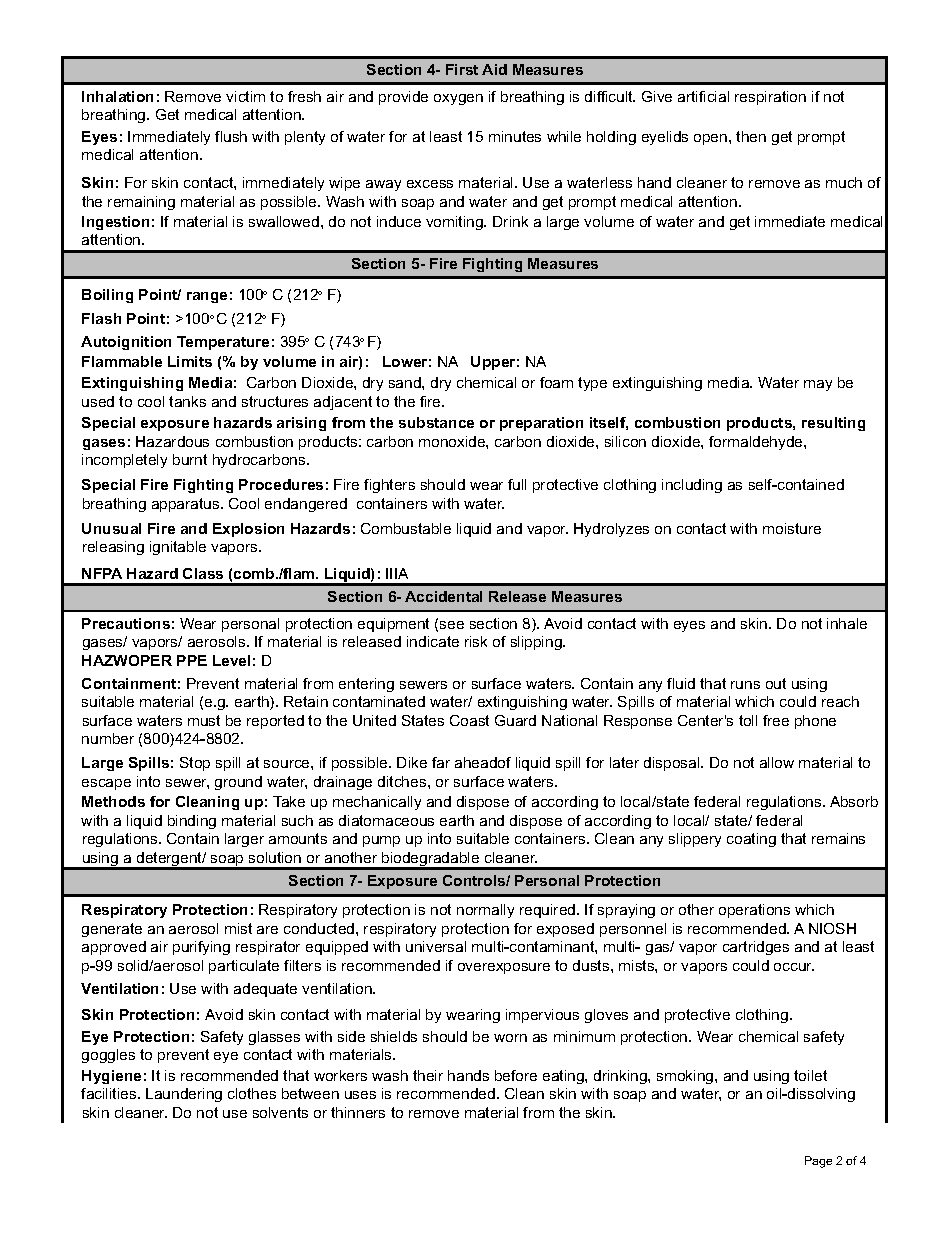 The height and width of the screenshot is (1233, 952). I want to click on see, so click(452, 625).
